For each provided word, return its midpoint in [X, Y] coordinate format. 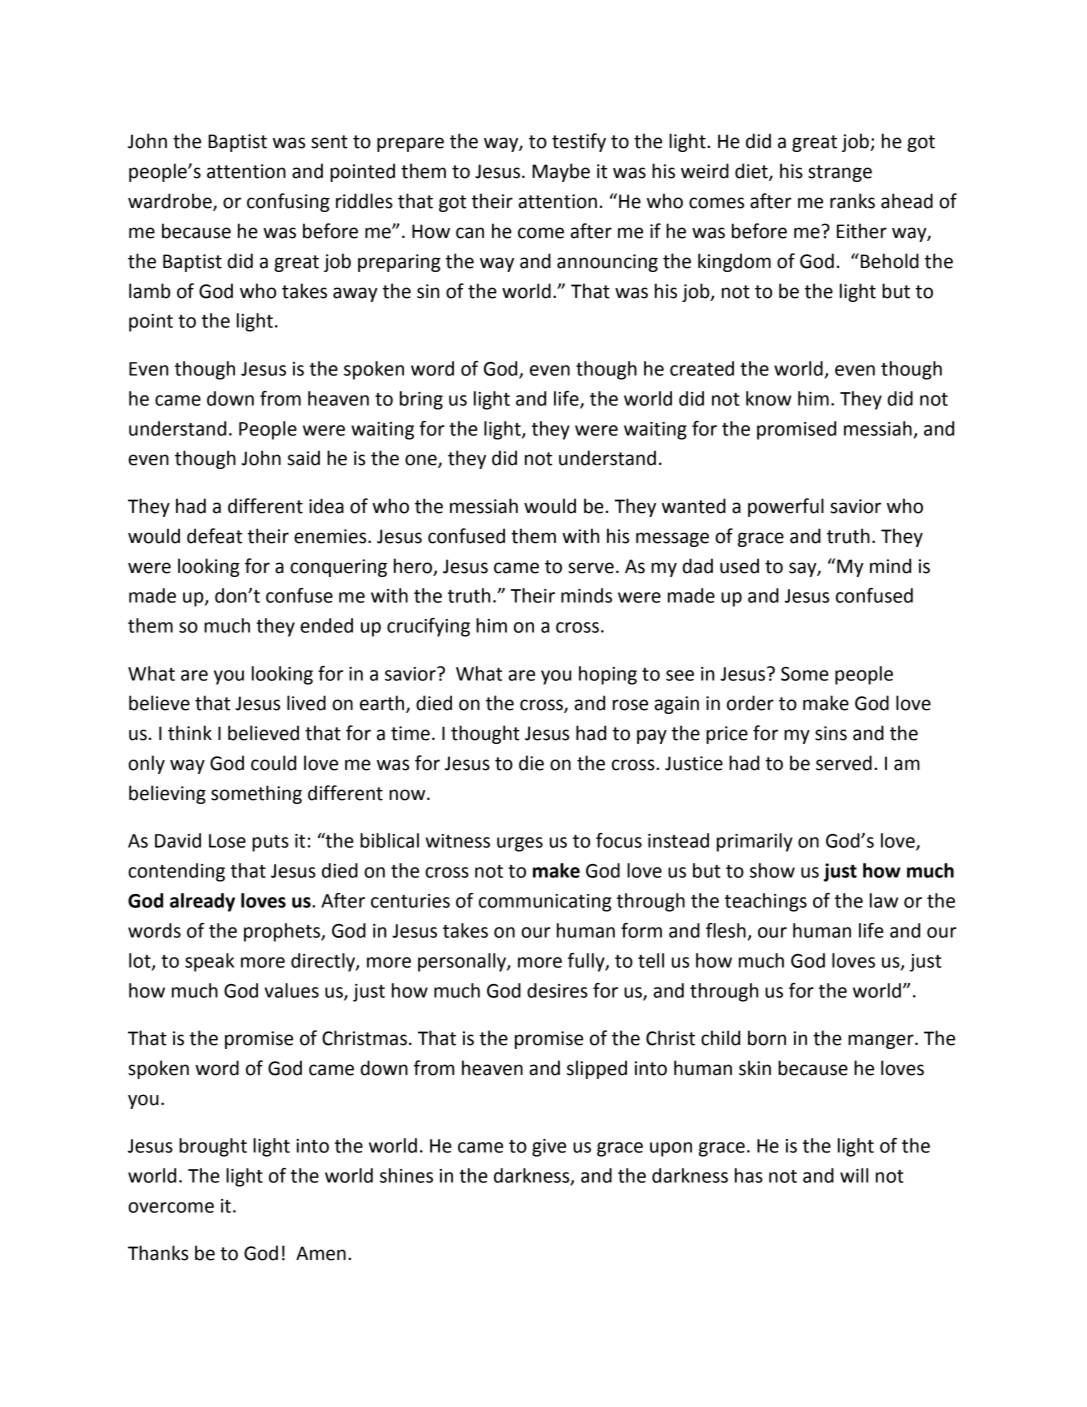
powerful [786, 507]
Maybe [561, 172]
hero [414, 566]
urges [520, 844]
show [772, 870]
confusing [288, 202]
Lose [227, 841]
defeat [214, 536]
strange [840, 173]
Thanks [158, 1253]
